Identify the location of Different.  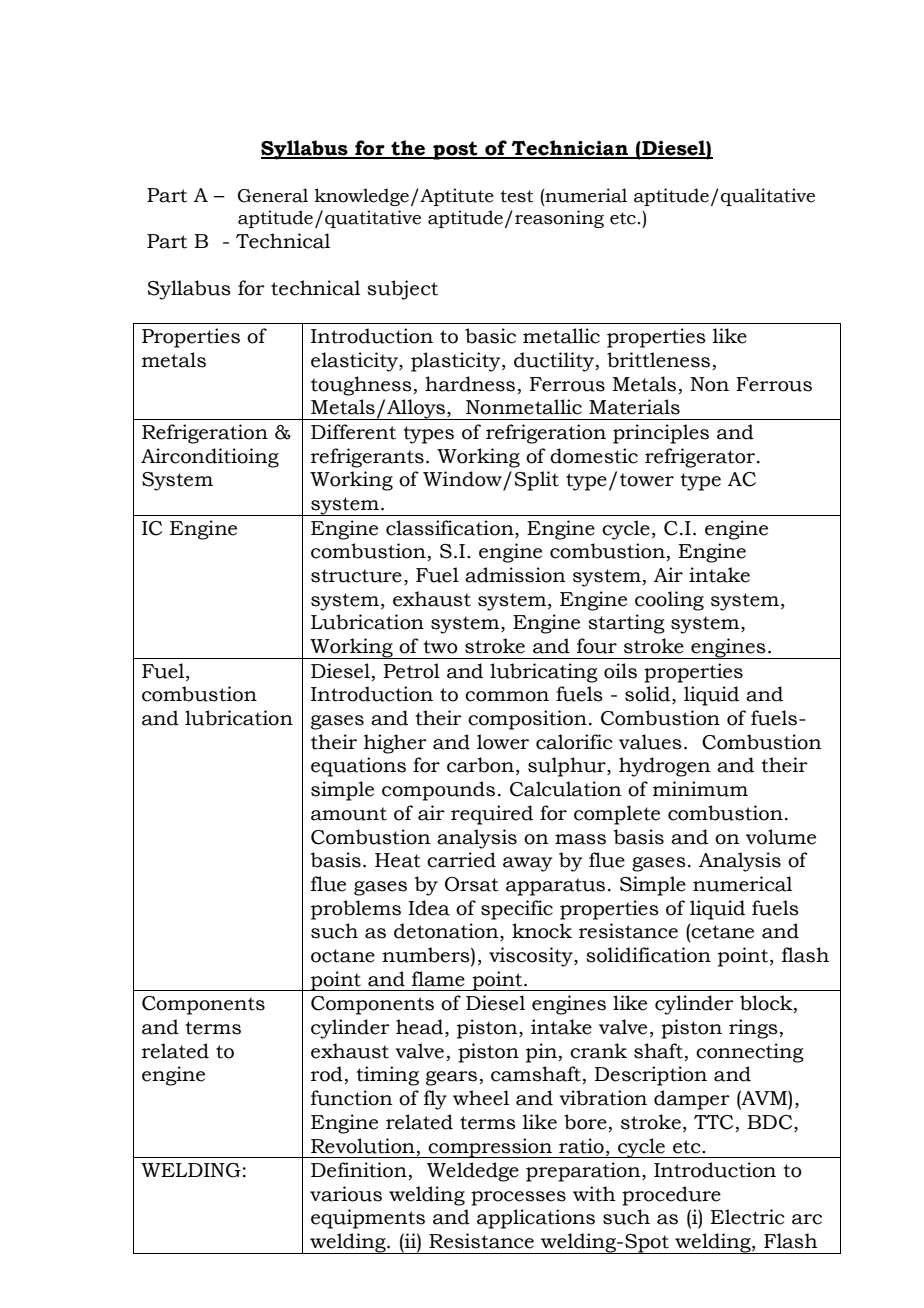
(353, 432).
